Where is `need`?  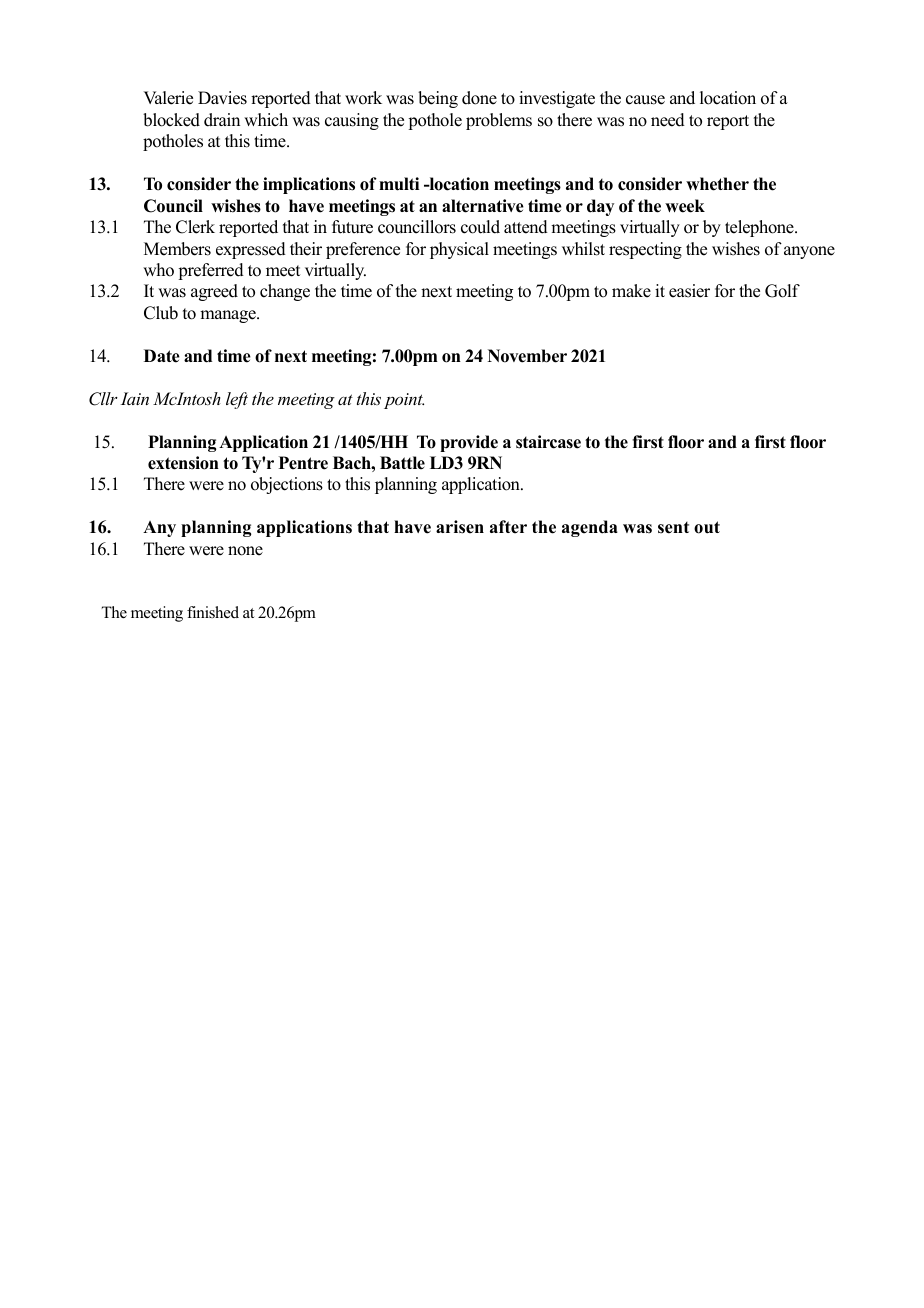
need is located at coordinates (668, 120).
